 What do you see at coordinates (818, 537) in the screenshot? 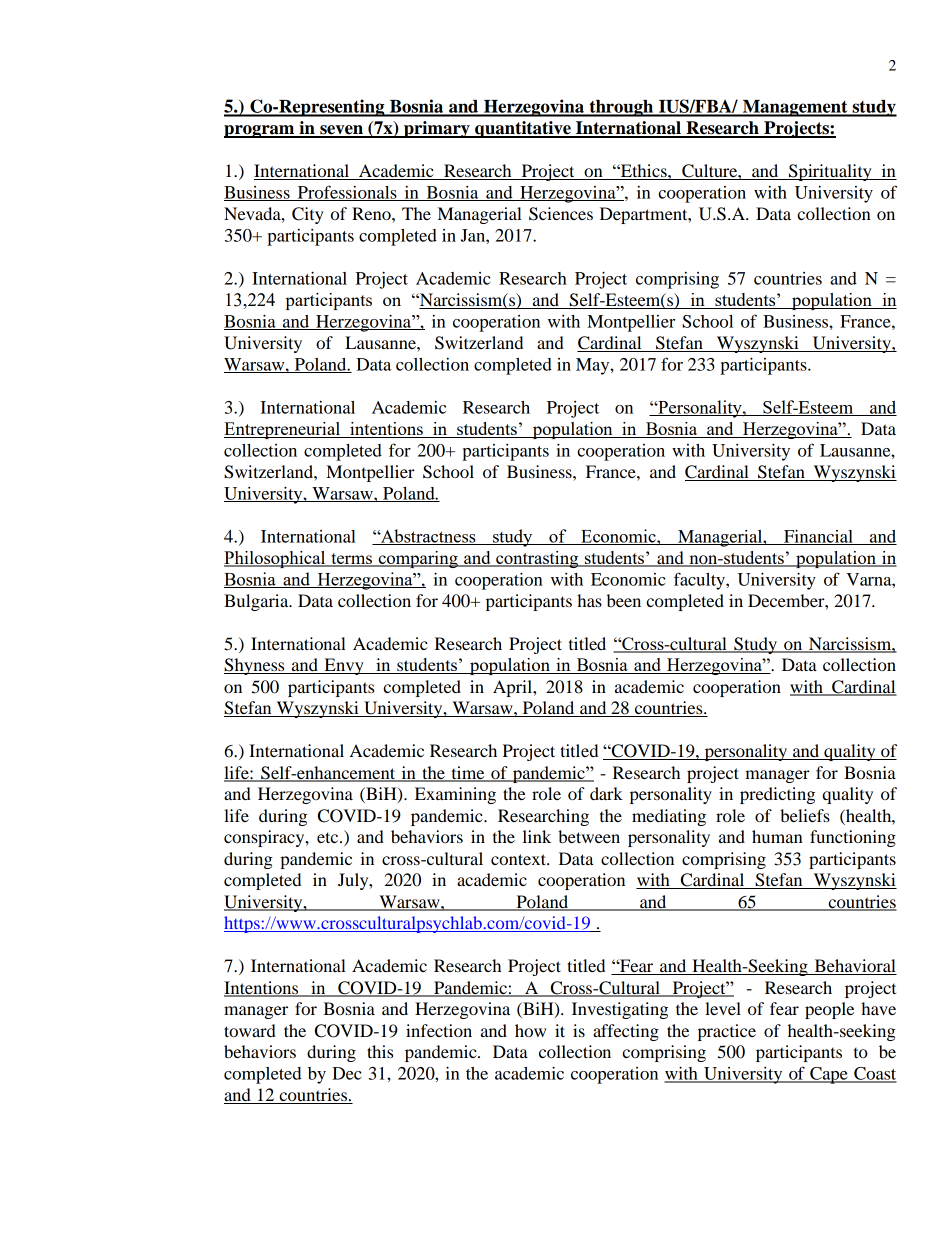
I see `Financial` at bounding box center [818, 537].
